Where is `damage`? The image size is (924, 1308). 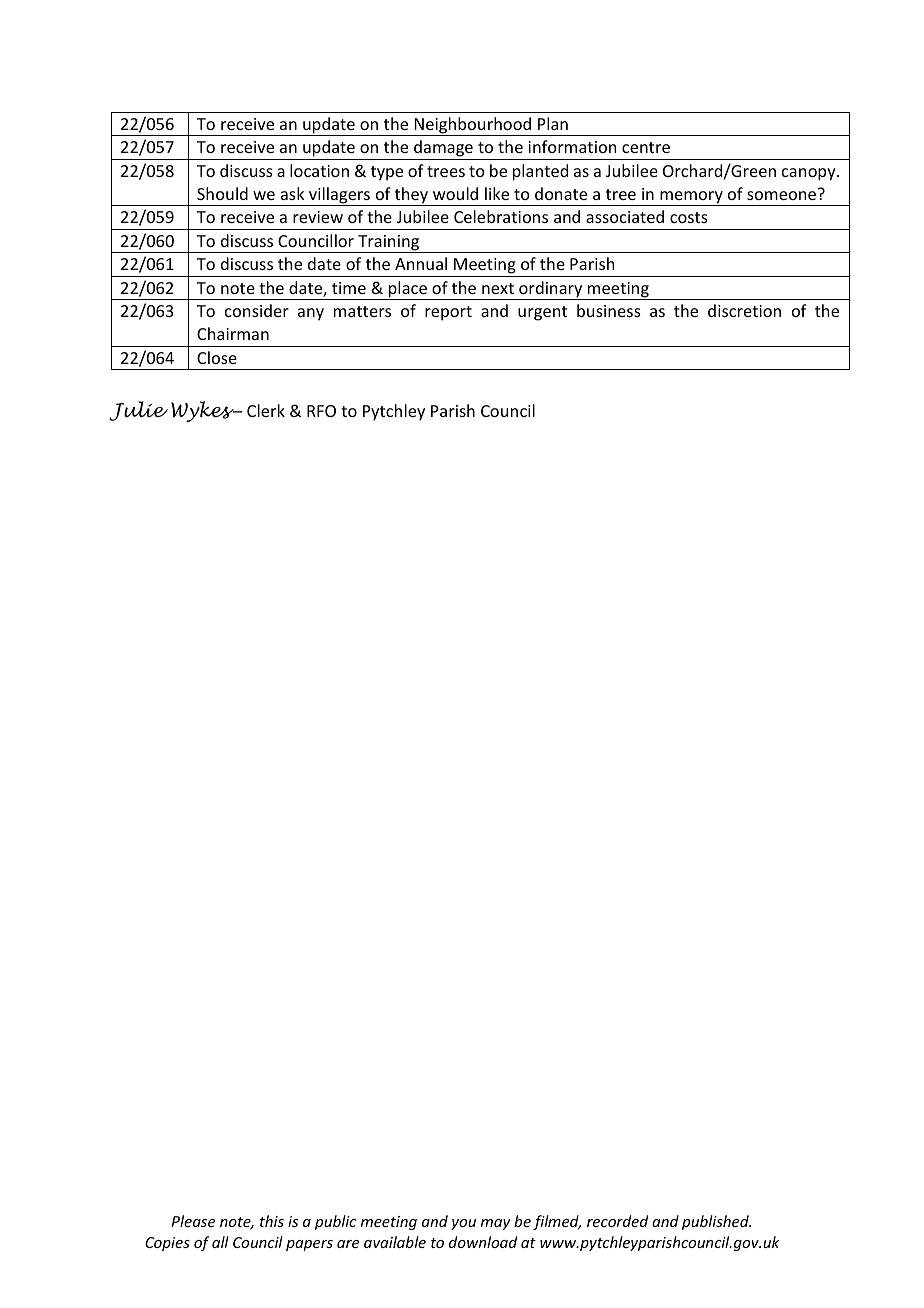
damage is located at coordinates (443, 150).
